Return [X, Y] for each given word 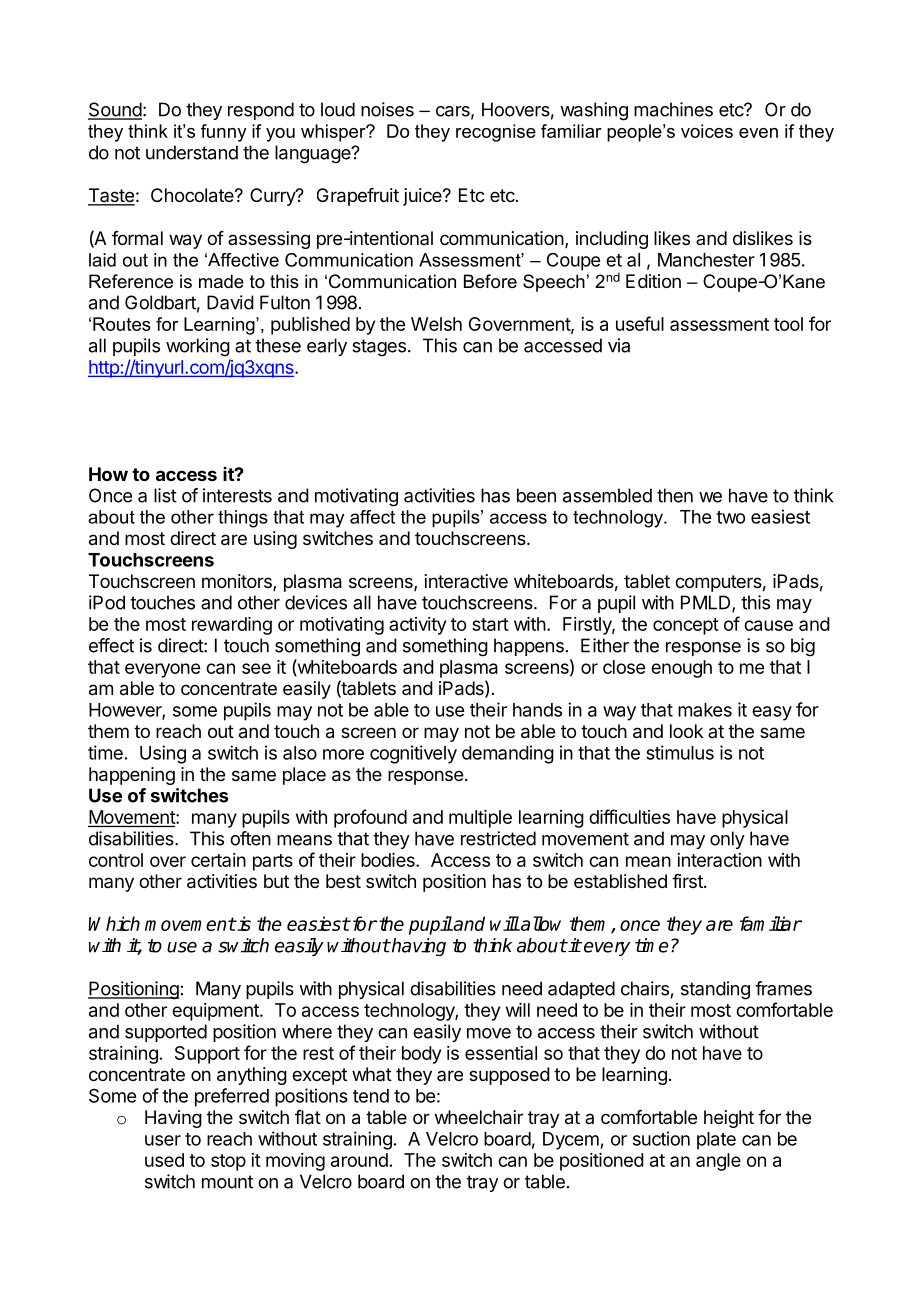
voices [707, 131]
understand [192, 152]
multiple [480, 819]
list [165, 495]
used [164, 1160]
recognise [496, 133]
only [727, 840]
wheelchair [479, 1117]
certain [218, 860]
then [675, 495]
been [536, 495]
